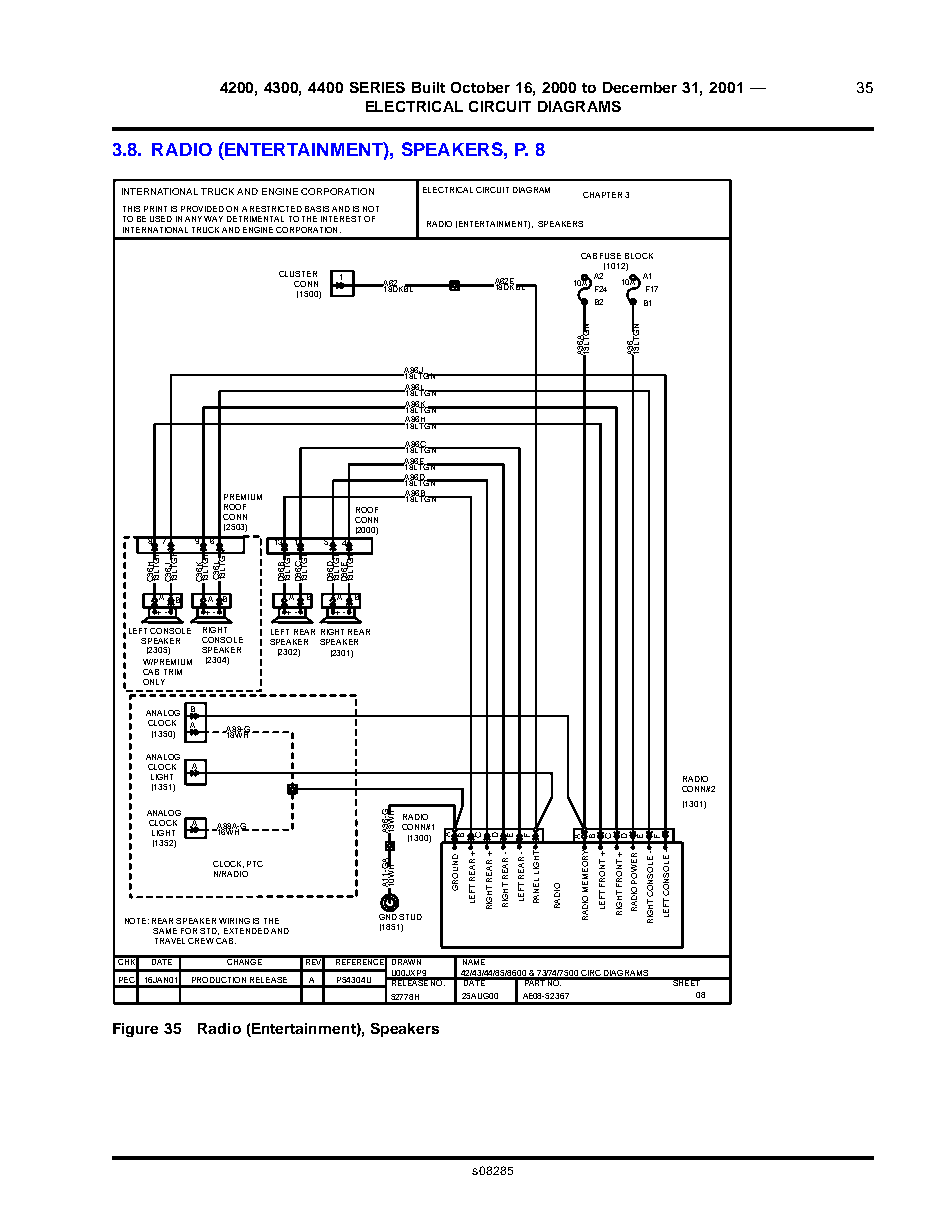 The image size is (952, 1232). I want to click on SERIES, so click(377, 87).
